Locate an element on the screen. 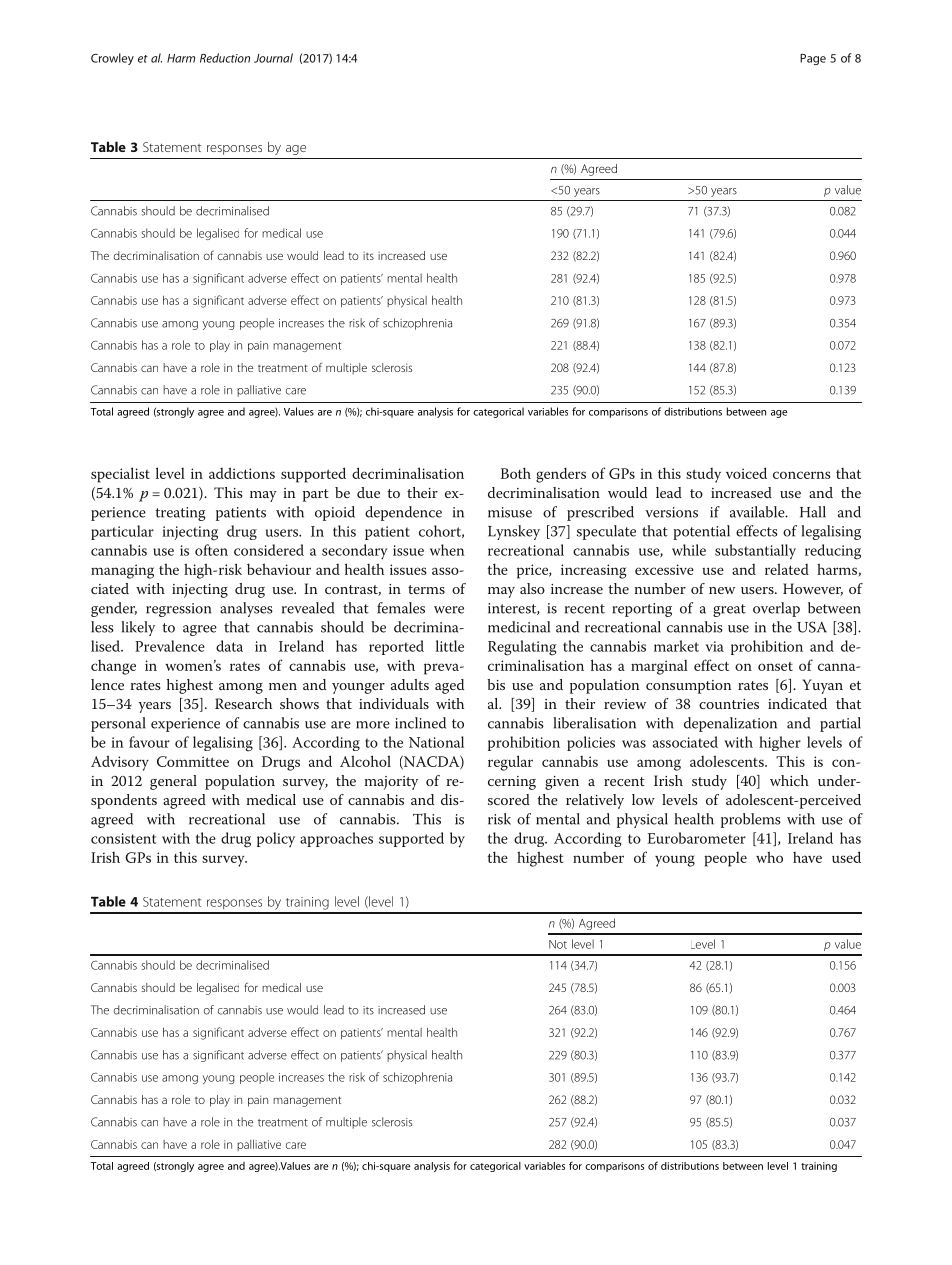 This screenshot has height=1265, width=952. Reduction is located at coordinates (225, 58).
